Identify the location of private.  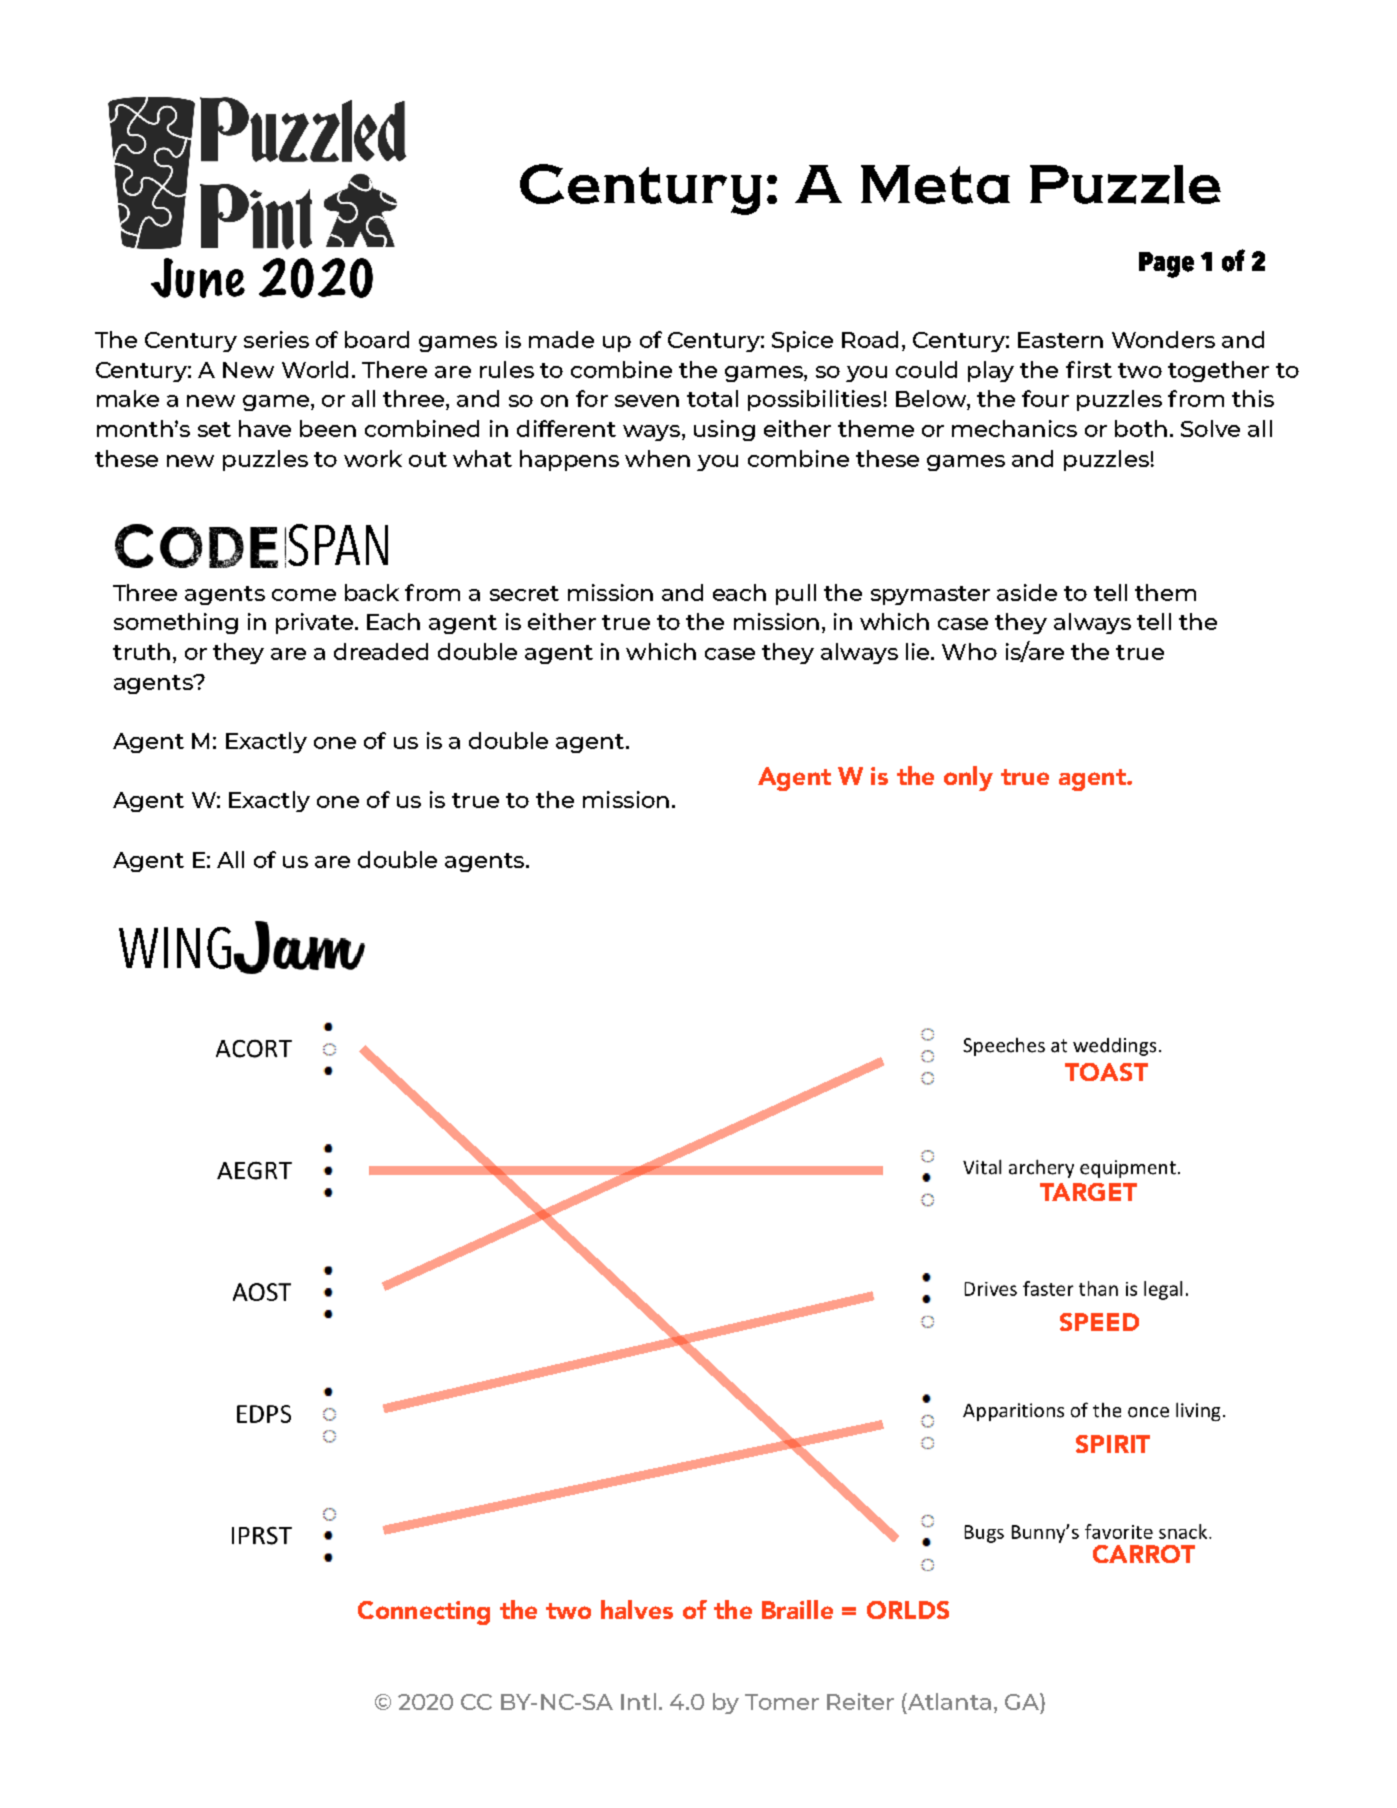
(316, 623).
